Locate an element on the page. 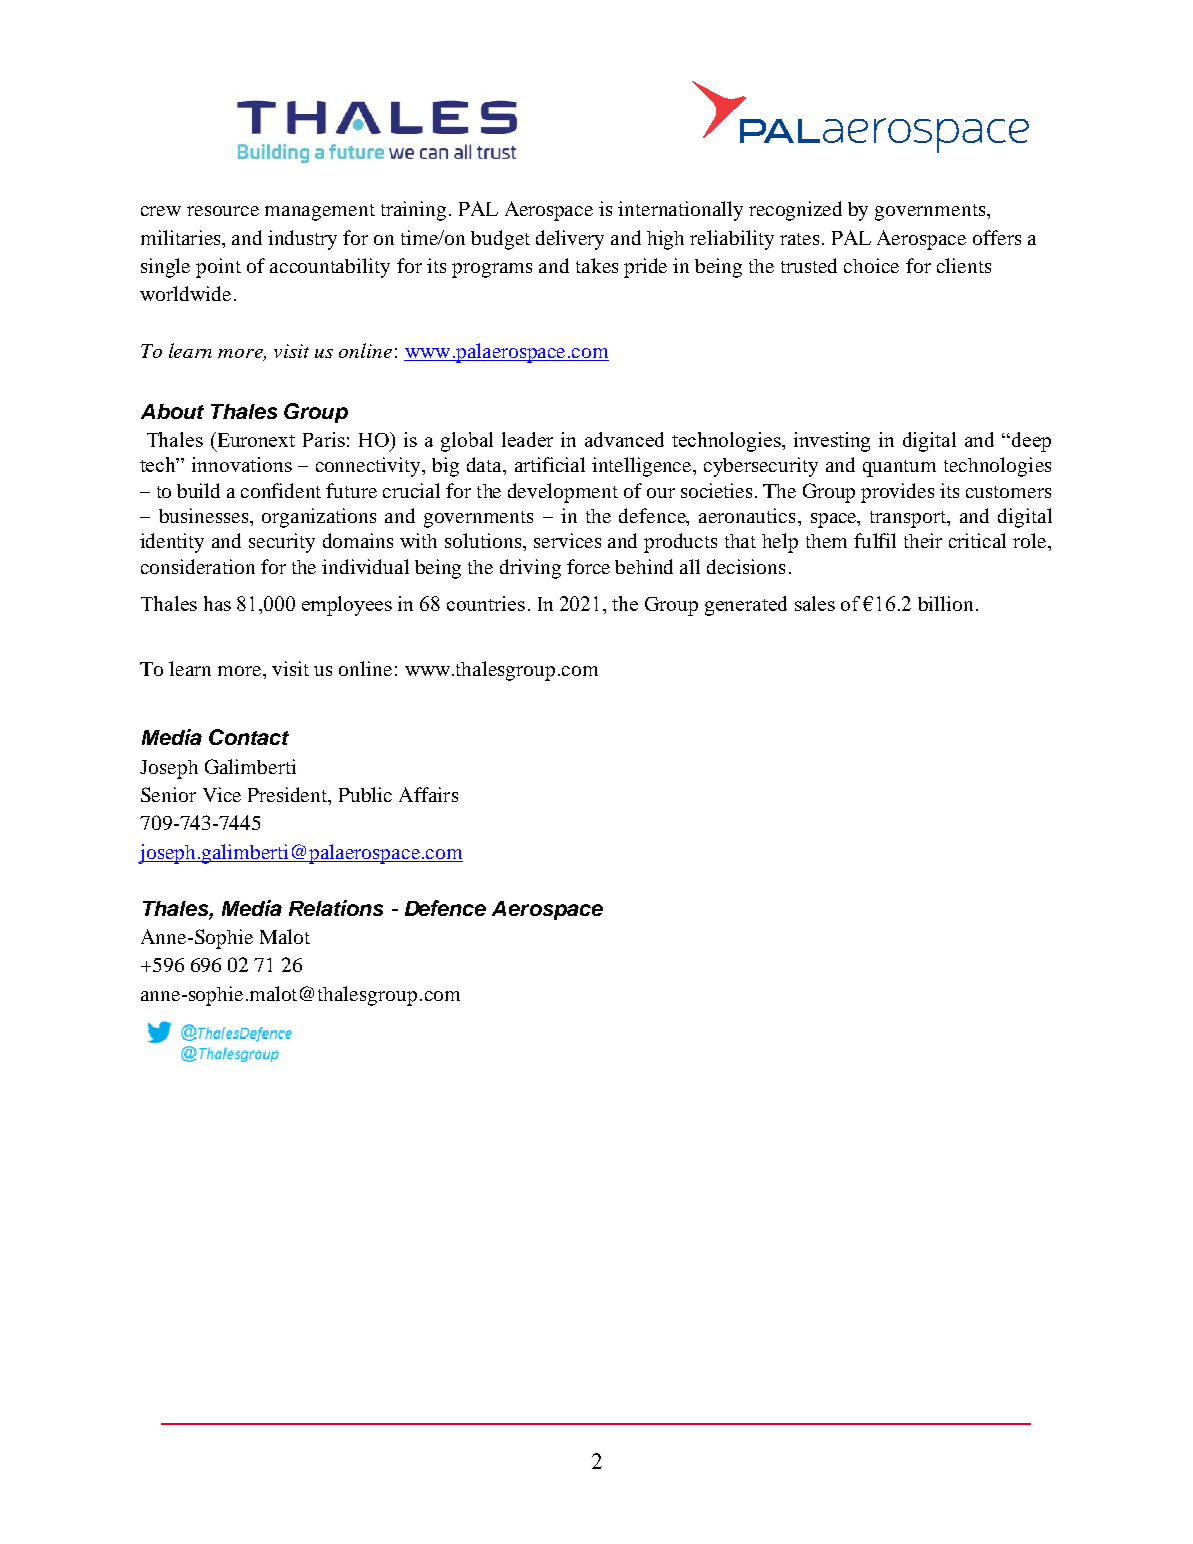 Image resolution: width=1193 pixels, height=1544 pixels. delivery is located at coordinates (570, 240).
